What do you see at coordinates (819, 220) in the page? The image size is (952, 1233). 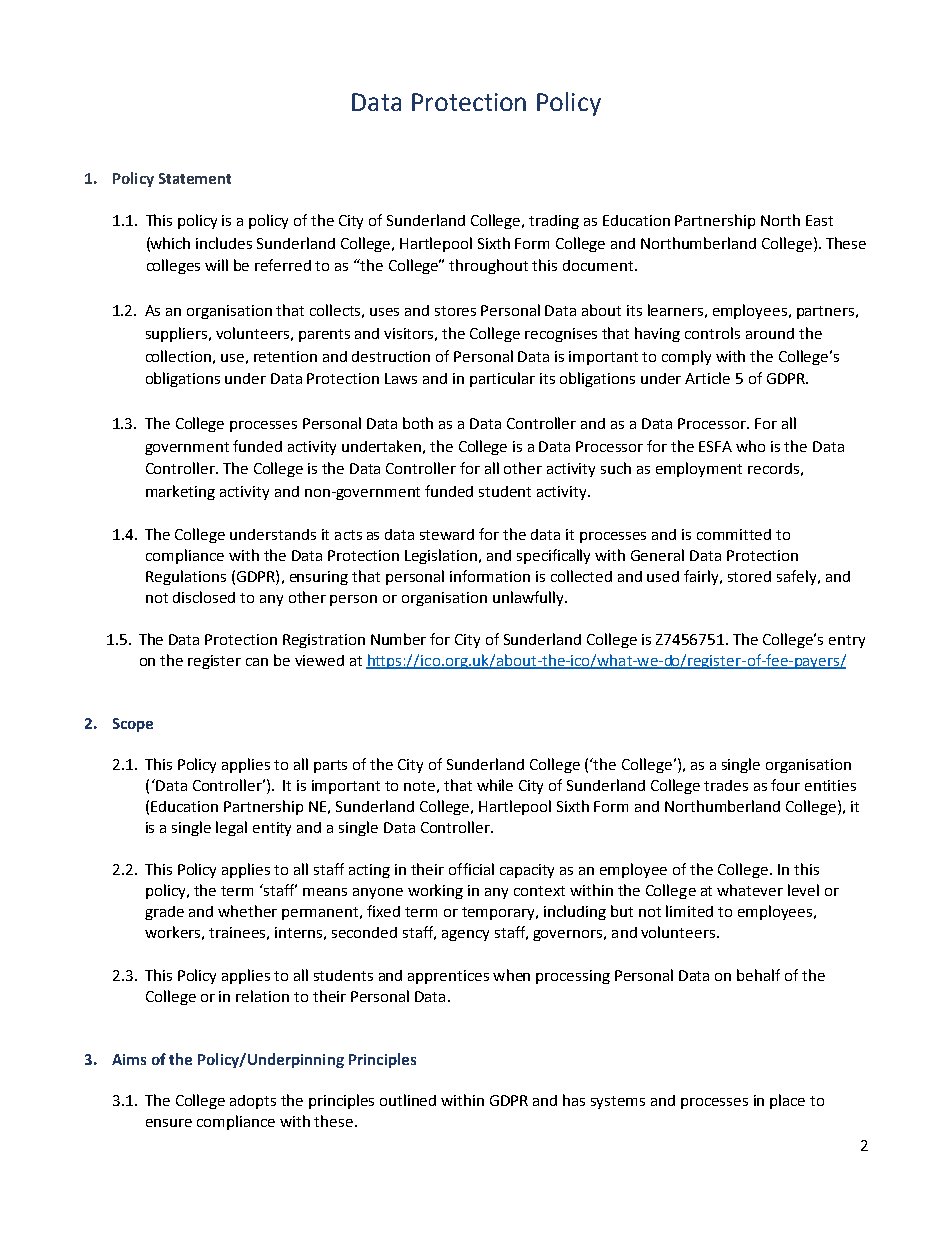 I see `East` at bounding box center [819, 220].
